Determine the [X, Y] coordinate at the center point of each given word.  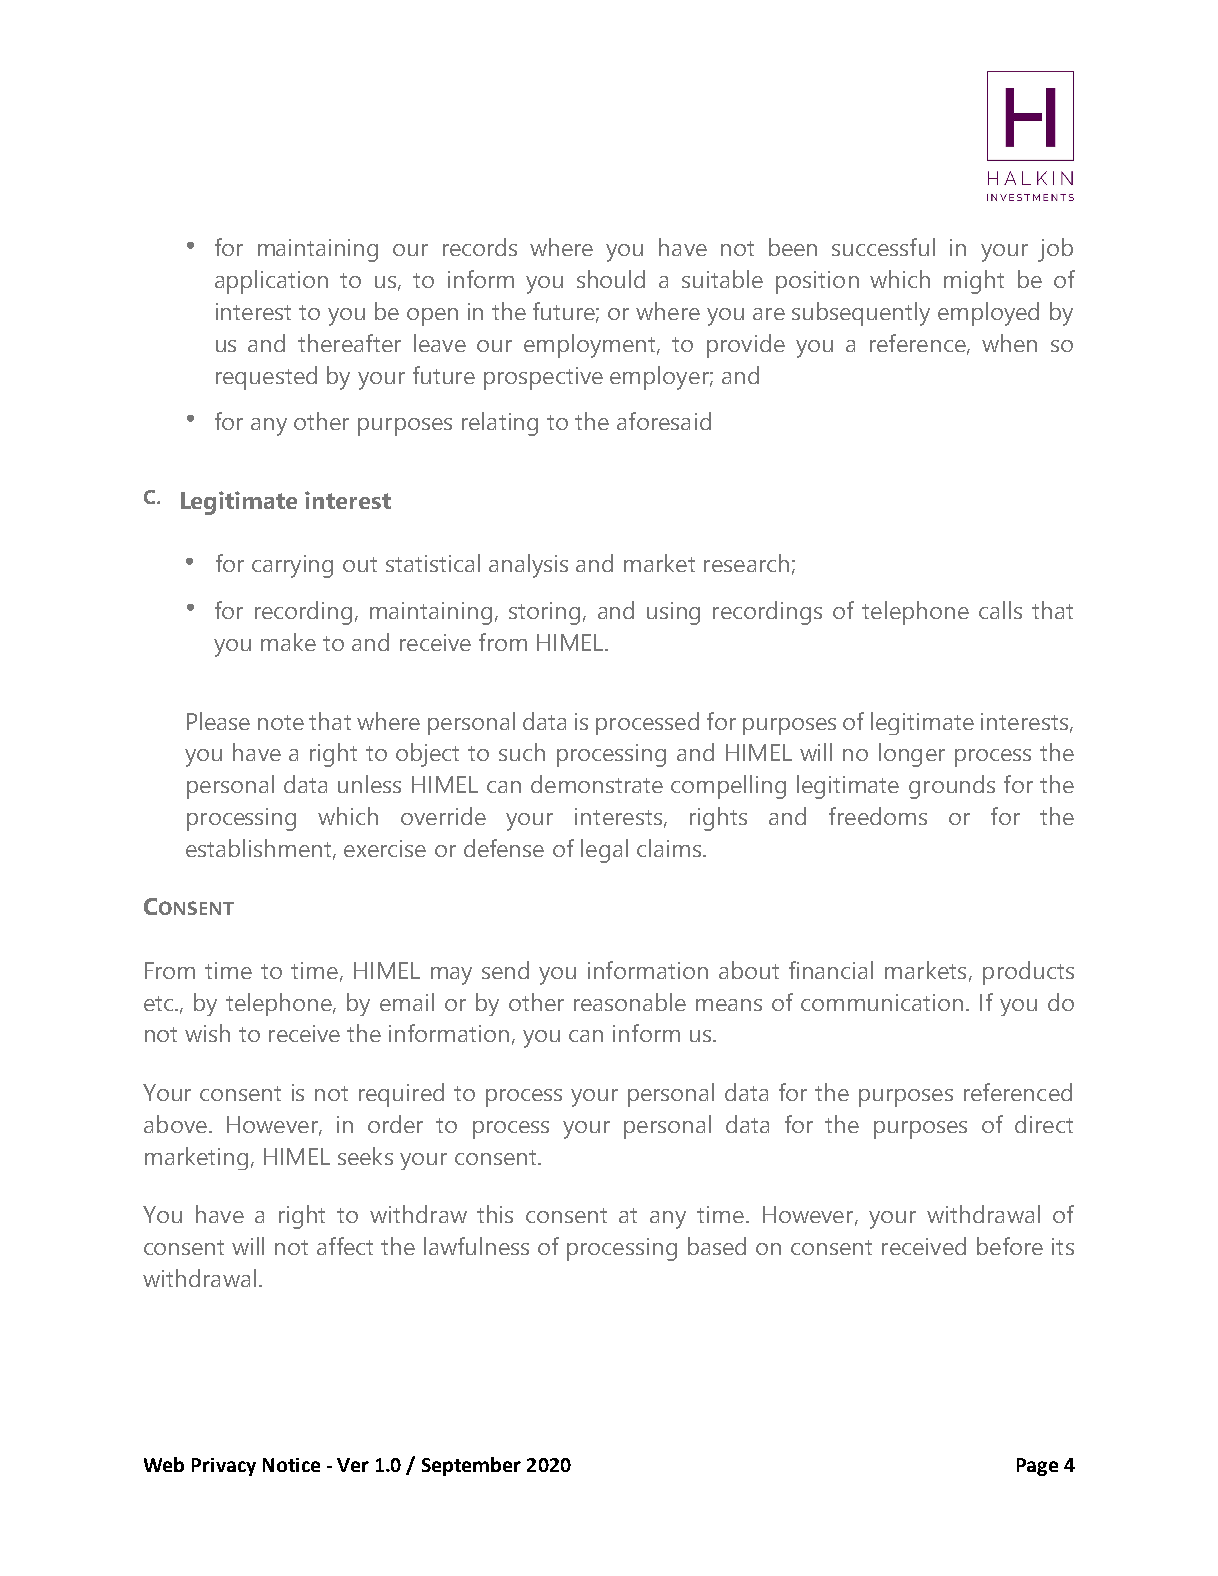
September [471, 1466]
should [611, 279]
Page [1037, 1467]
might [974, 282]
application [271, 282]
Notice [291, 1465]
